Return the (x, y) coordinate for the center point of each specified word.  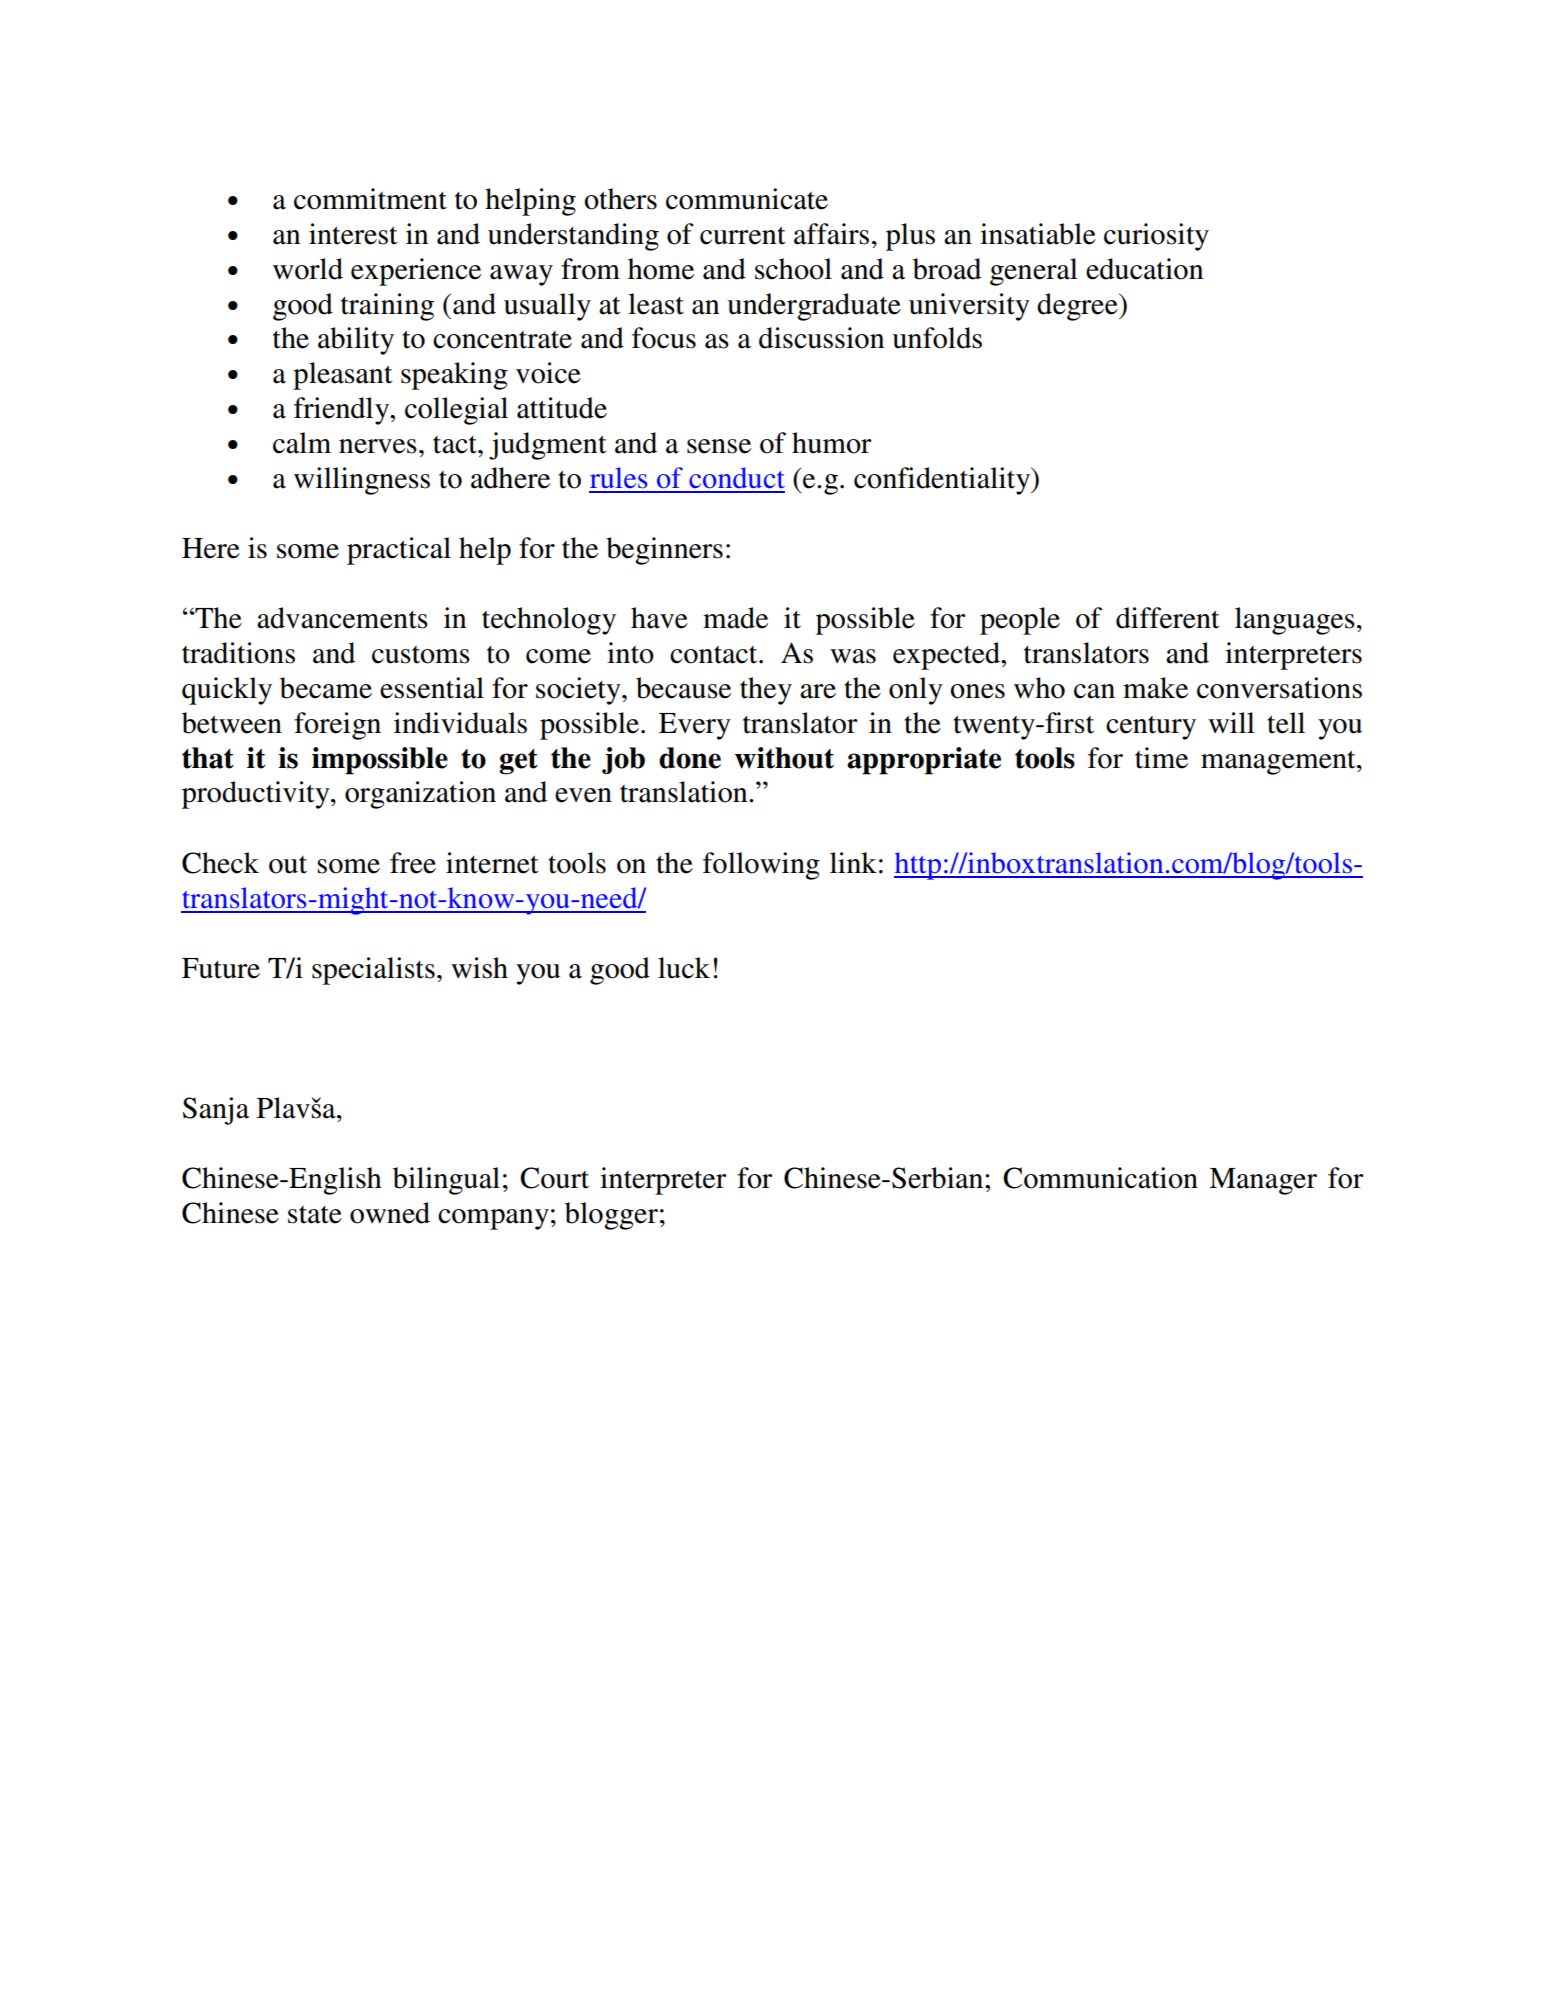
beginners (664, 551)
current (743, 235)
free (413, 863)
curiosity (1156, 237)
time (1161, 758)
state (315, 1215)
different (1168, 618)
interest (353, 234)
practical (399, 551)
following (761, 866)
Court (554, 1178)
